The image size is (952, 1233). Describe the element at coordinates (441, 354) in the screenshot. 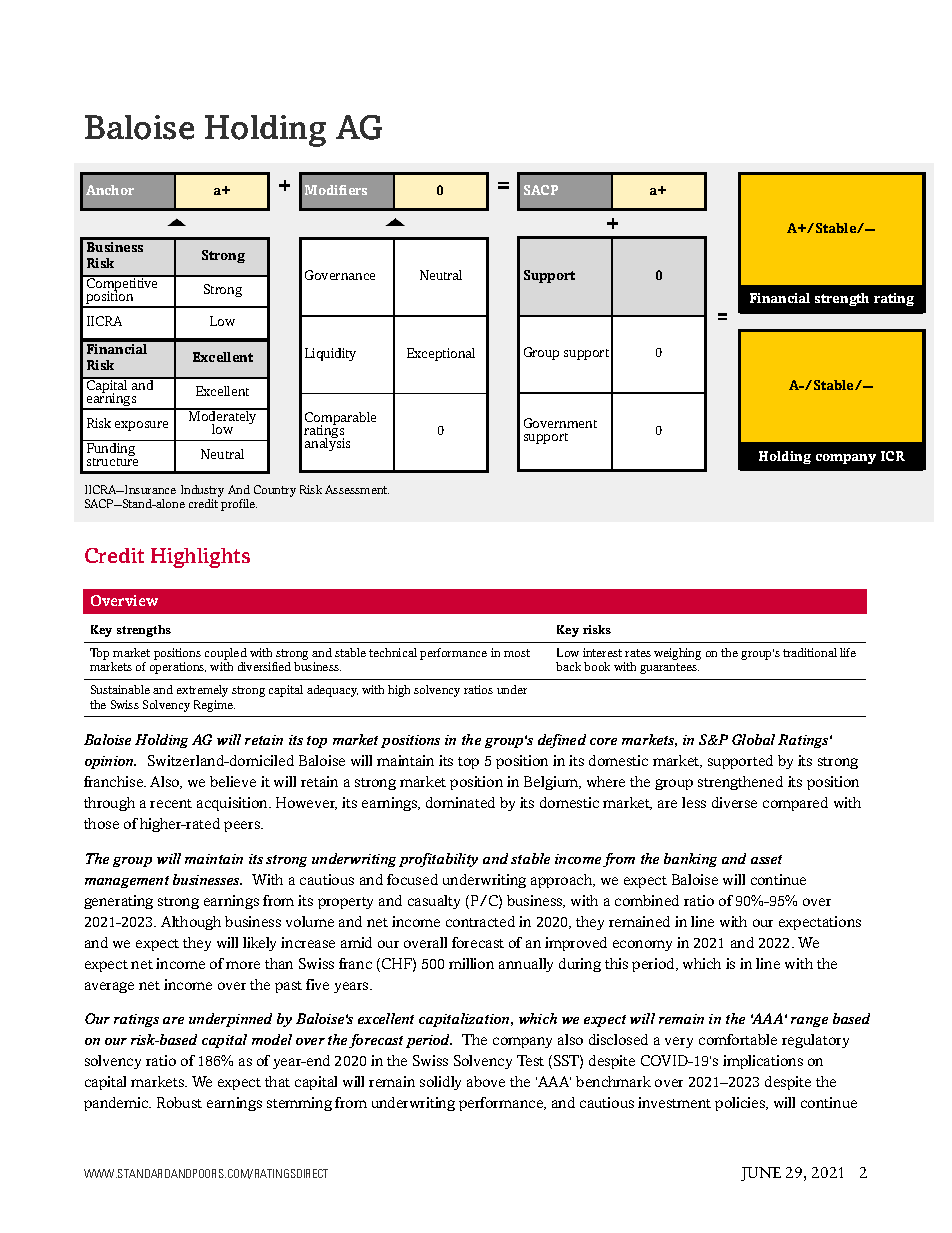

I see `Exceptional` at that location.
